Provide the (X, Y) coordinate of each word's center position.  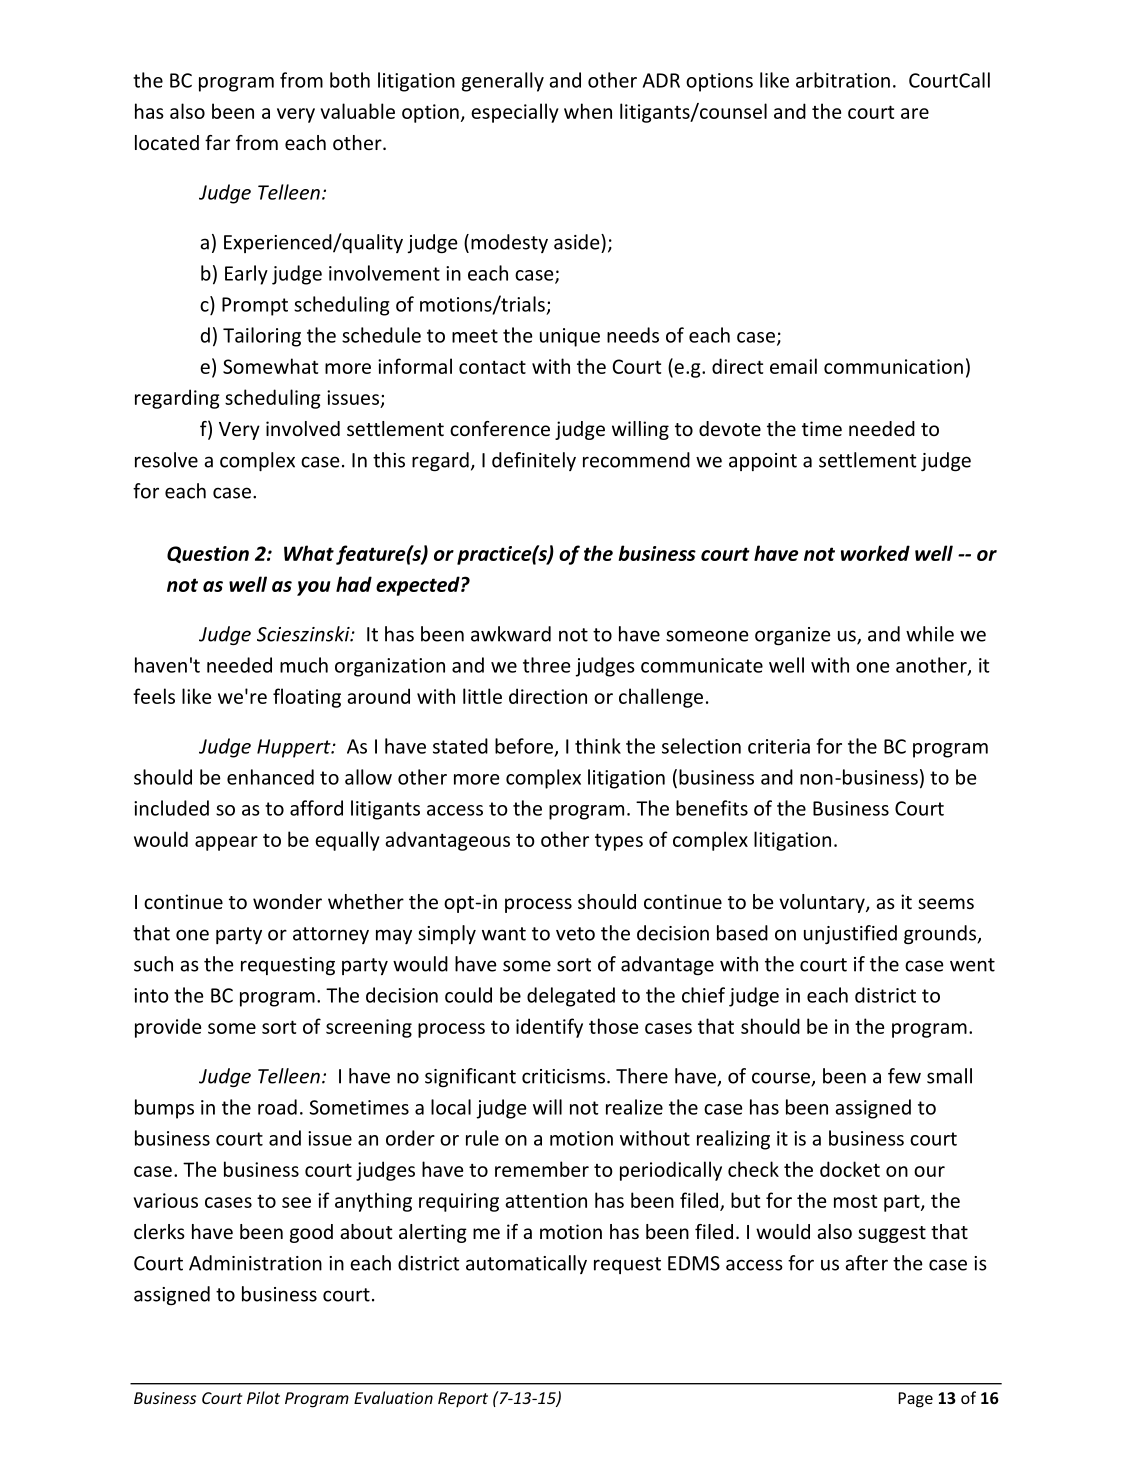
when (588, 111)
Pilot (263, 1397)
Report (463, 1400)
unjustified (850, 934)
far (217, 142)
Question (208, 554)
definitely (534, 461)
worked (875, 553)
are (915, 113)
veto (575, 934)
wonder (287, 901)
